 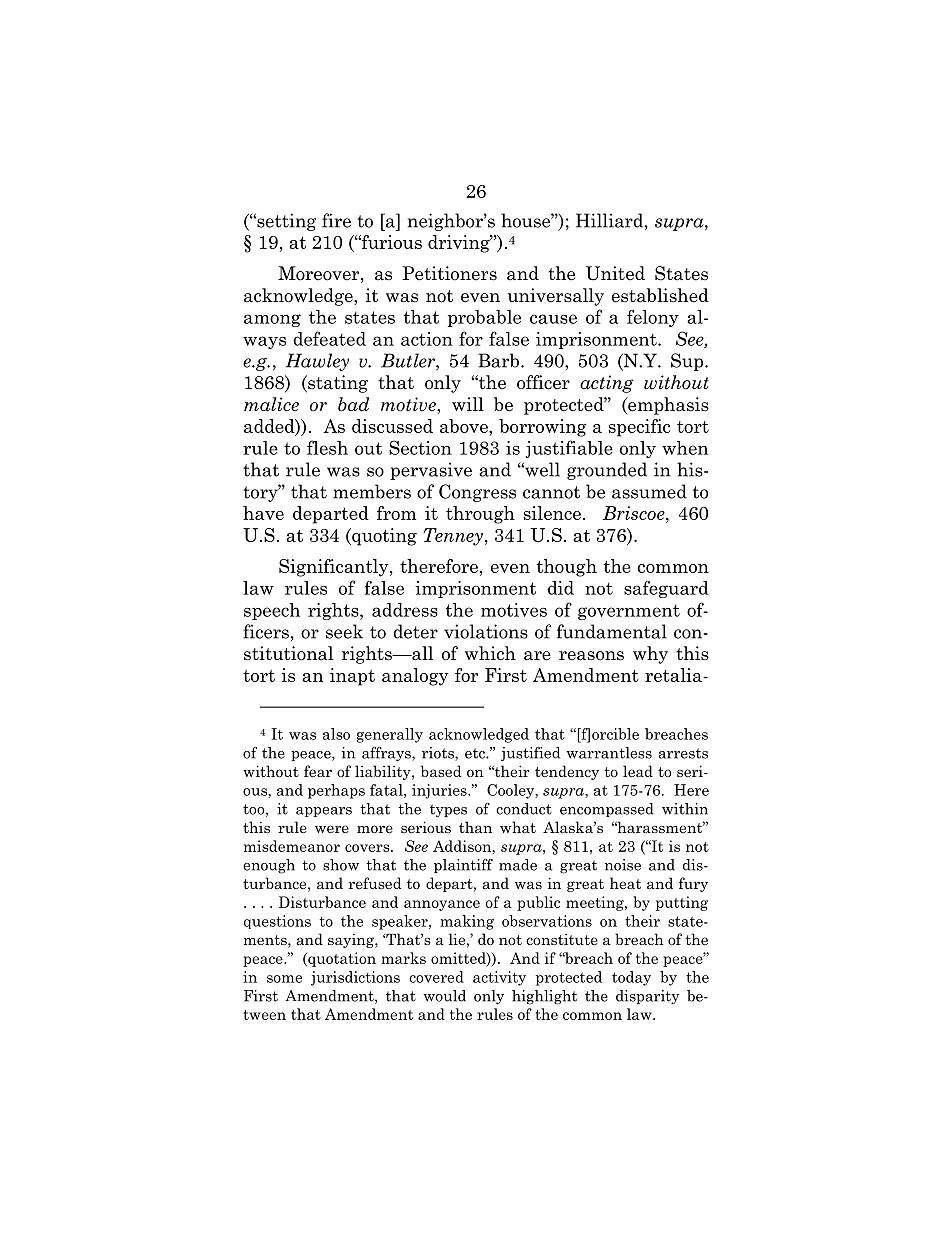 I want to click on probable, so click(x=484, y=318).
